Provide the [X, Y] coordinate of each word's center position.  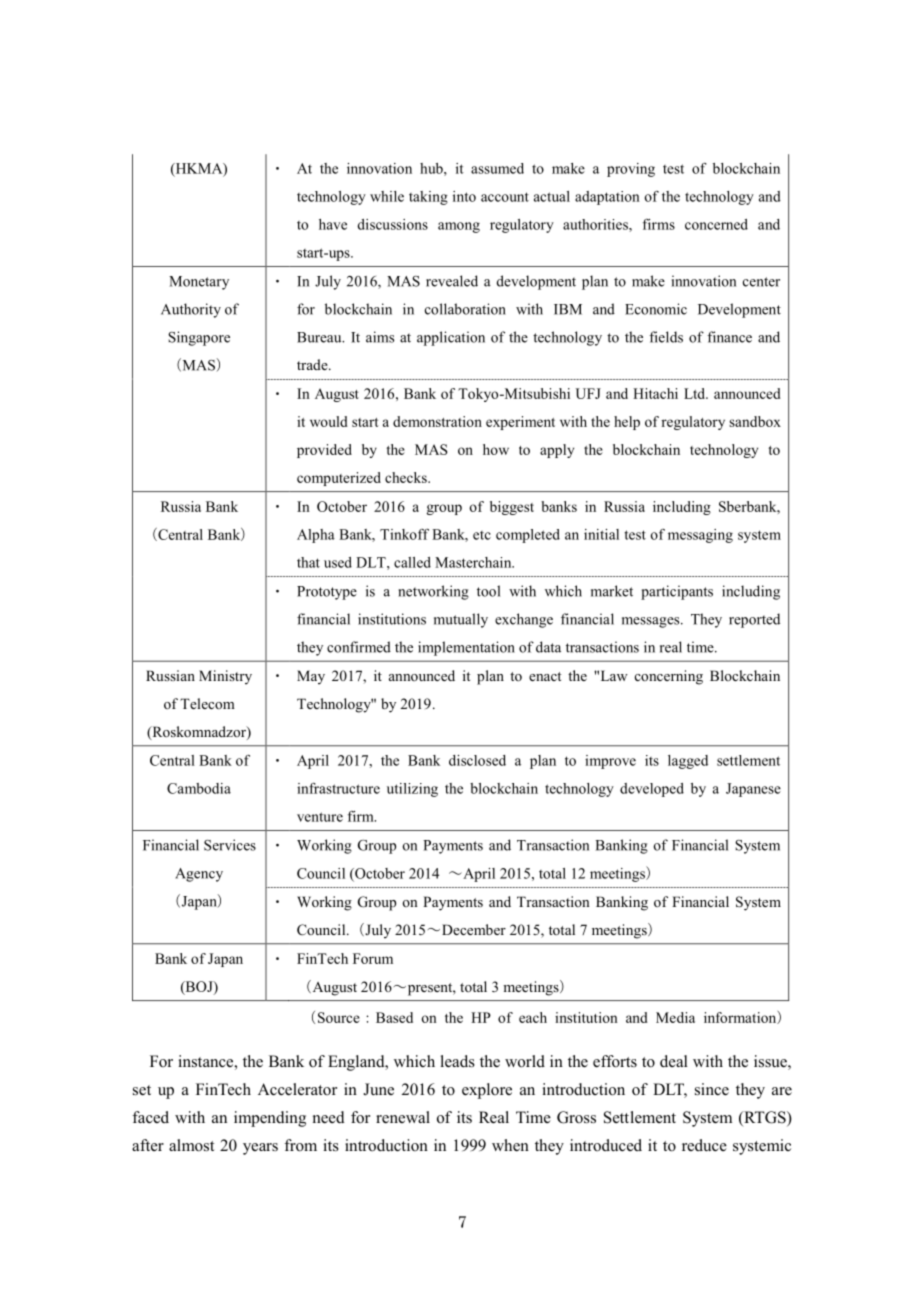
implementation [466, 648]
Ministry [225, 677]
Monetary [199, 283]
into [464, 196]
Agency [199, 875]
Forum [373, 958]
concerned [716, 224]
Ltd [695, 393]
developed [652, 790]
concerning [669, 677]
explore [487, 1091]
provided [324, 451]
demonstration [437, 421]
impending [270, 1119]
